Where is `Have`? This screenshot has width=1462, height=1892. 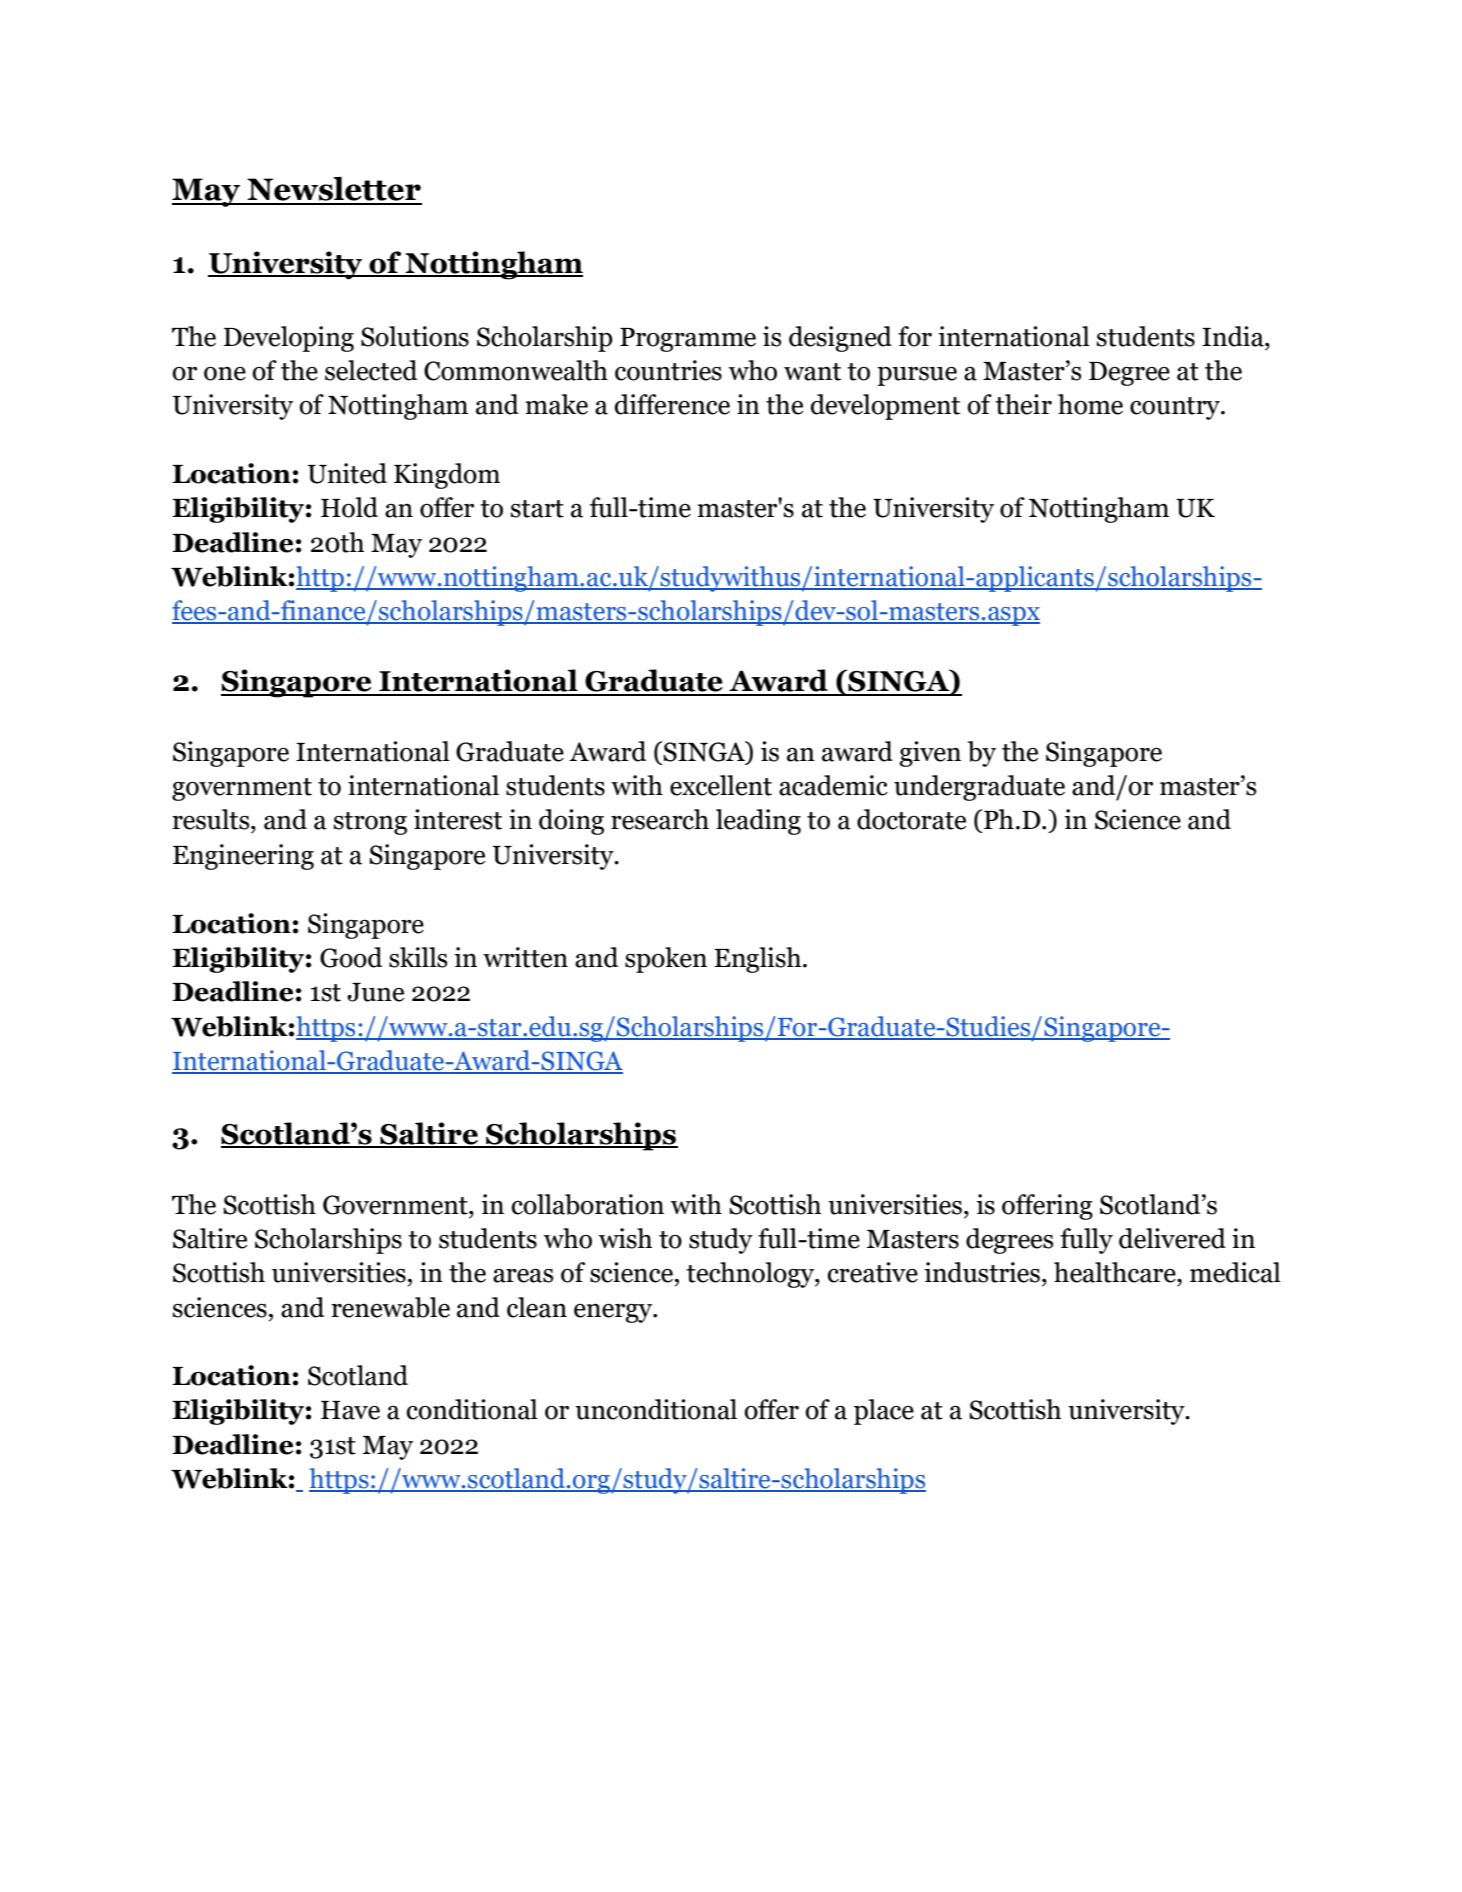
Have is located at coordinates (350, 1410).
